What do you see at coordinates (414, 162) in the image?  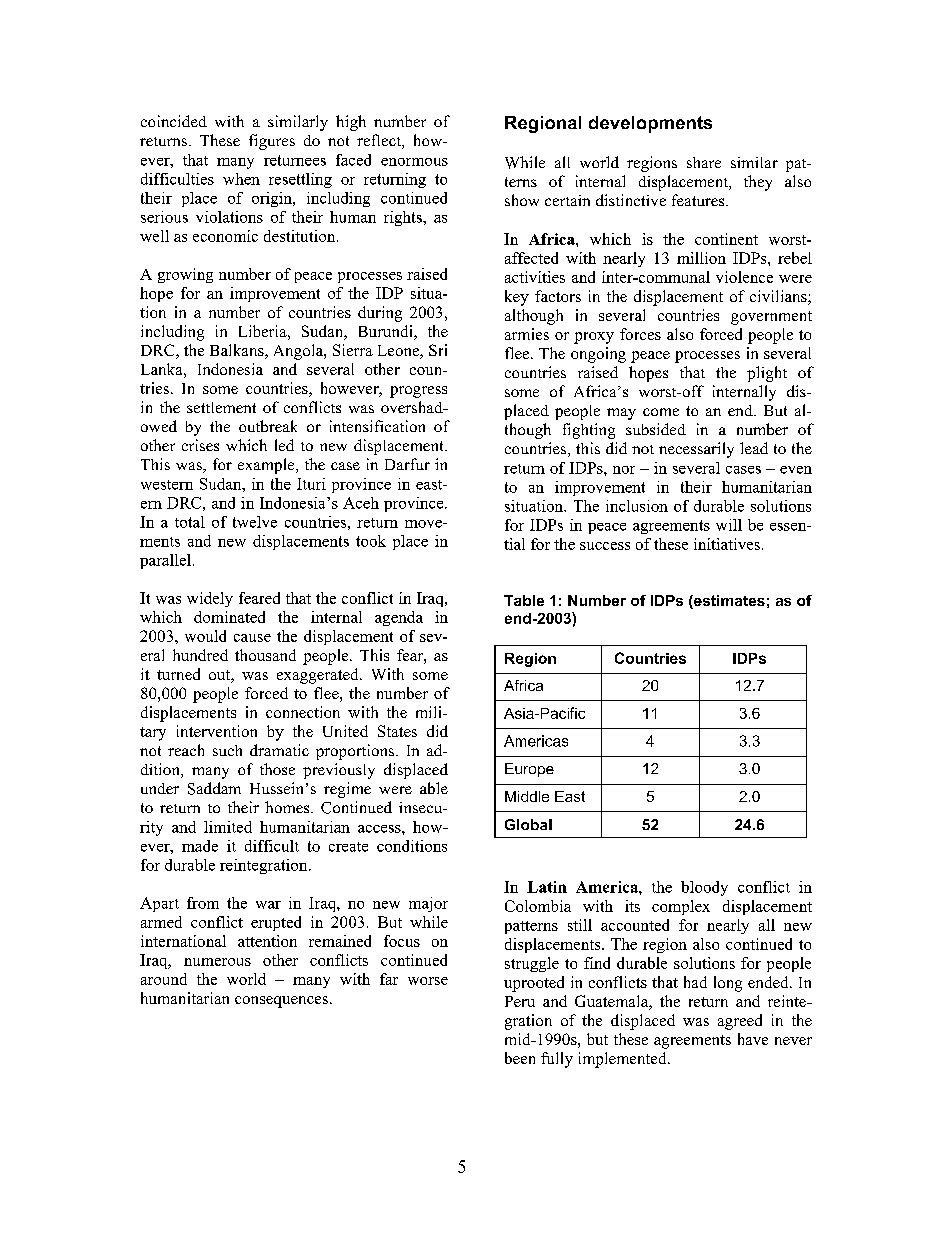 I see `enormous` at bounding box center [414, 162].
